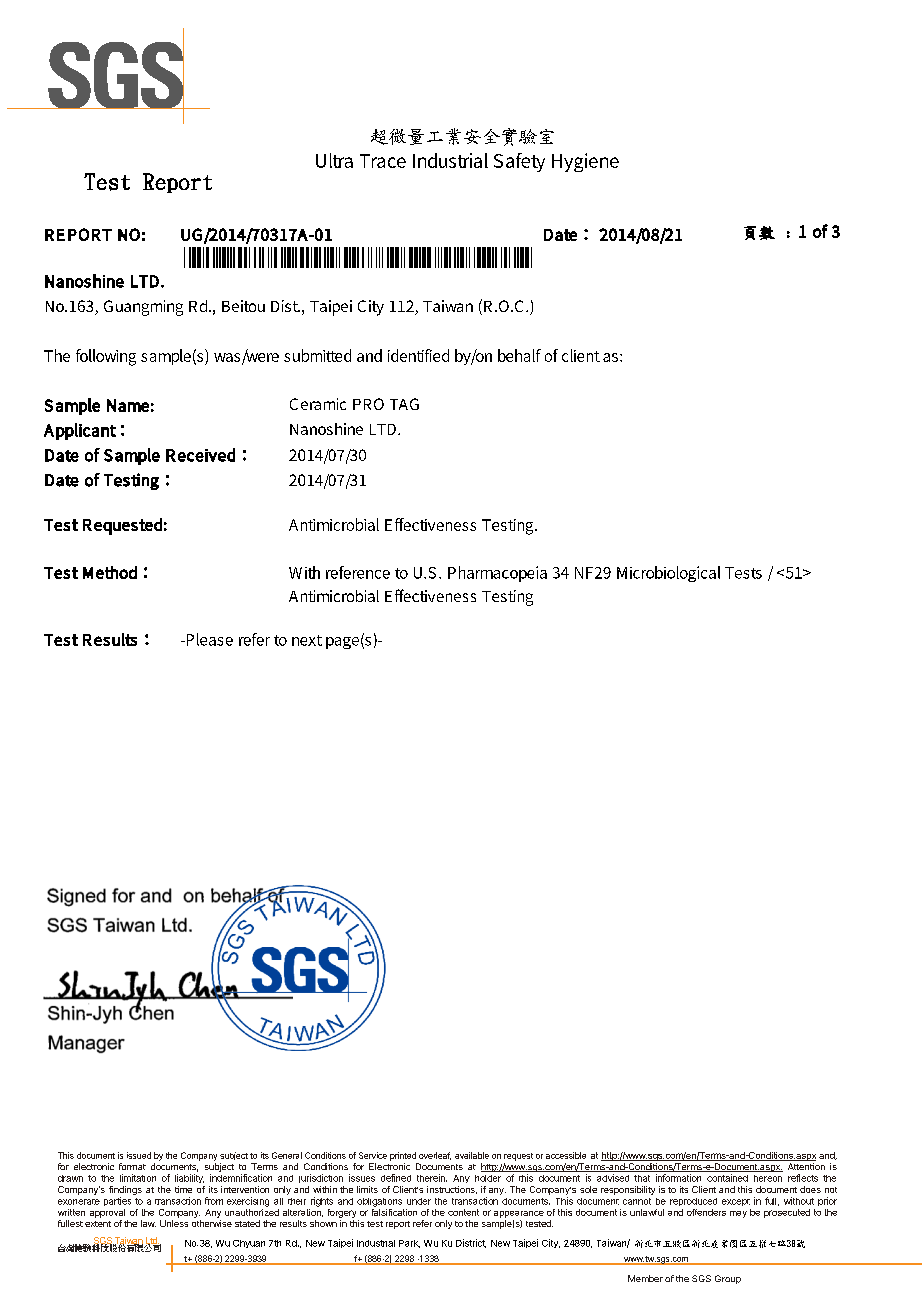 The image size is (924, 1308). Describe the element at coordinates (585, 162) in the image. I see `Hygiene` at that location.
